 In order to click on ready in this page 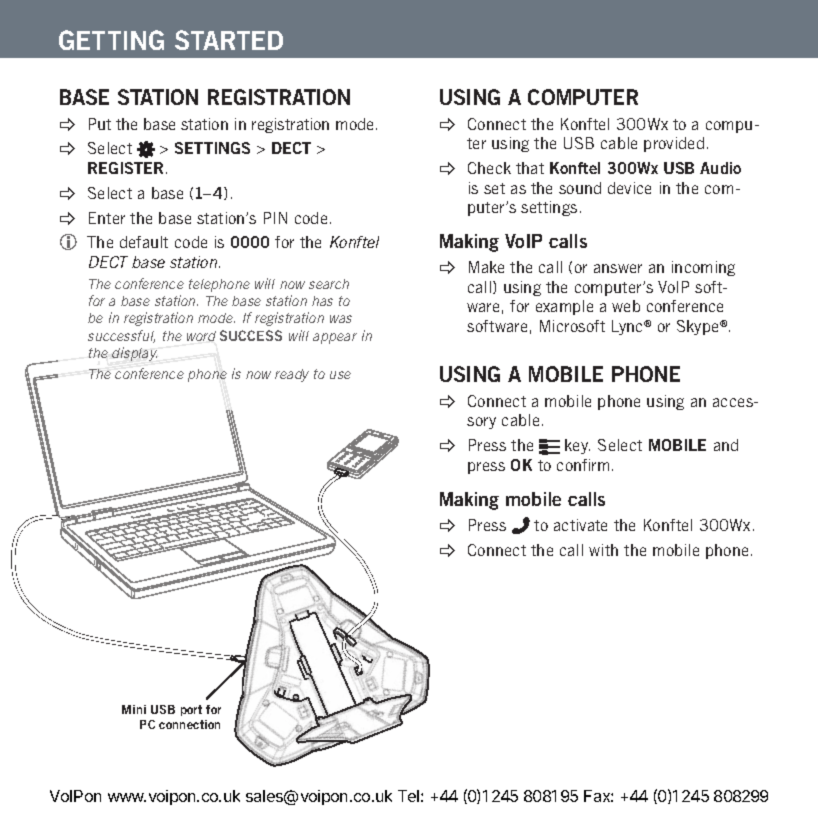, I will do `click(292, 375)`.
